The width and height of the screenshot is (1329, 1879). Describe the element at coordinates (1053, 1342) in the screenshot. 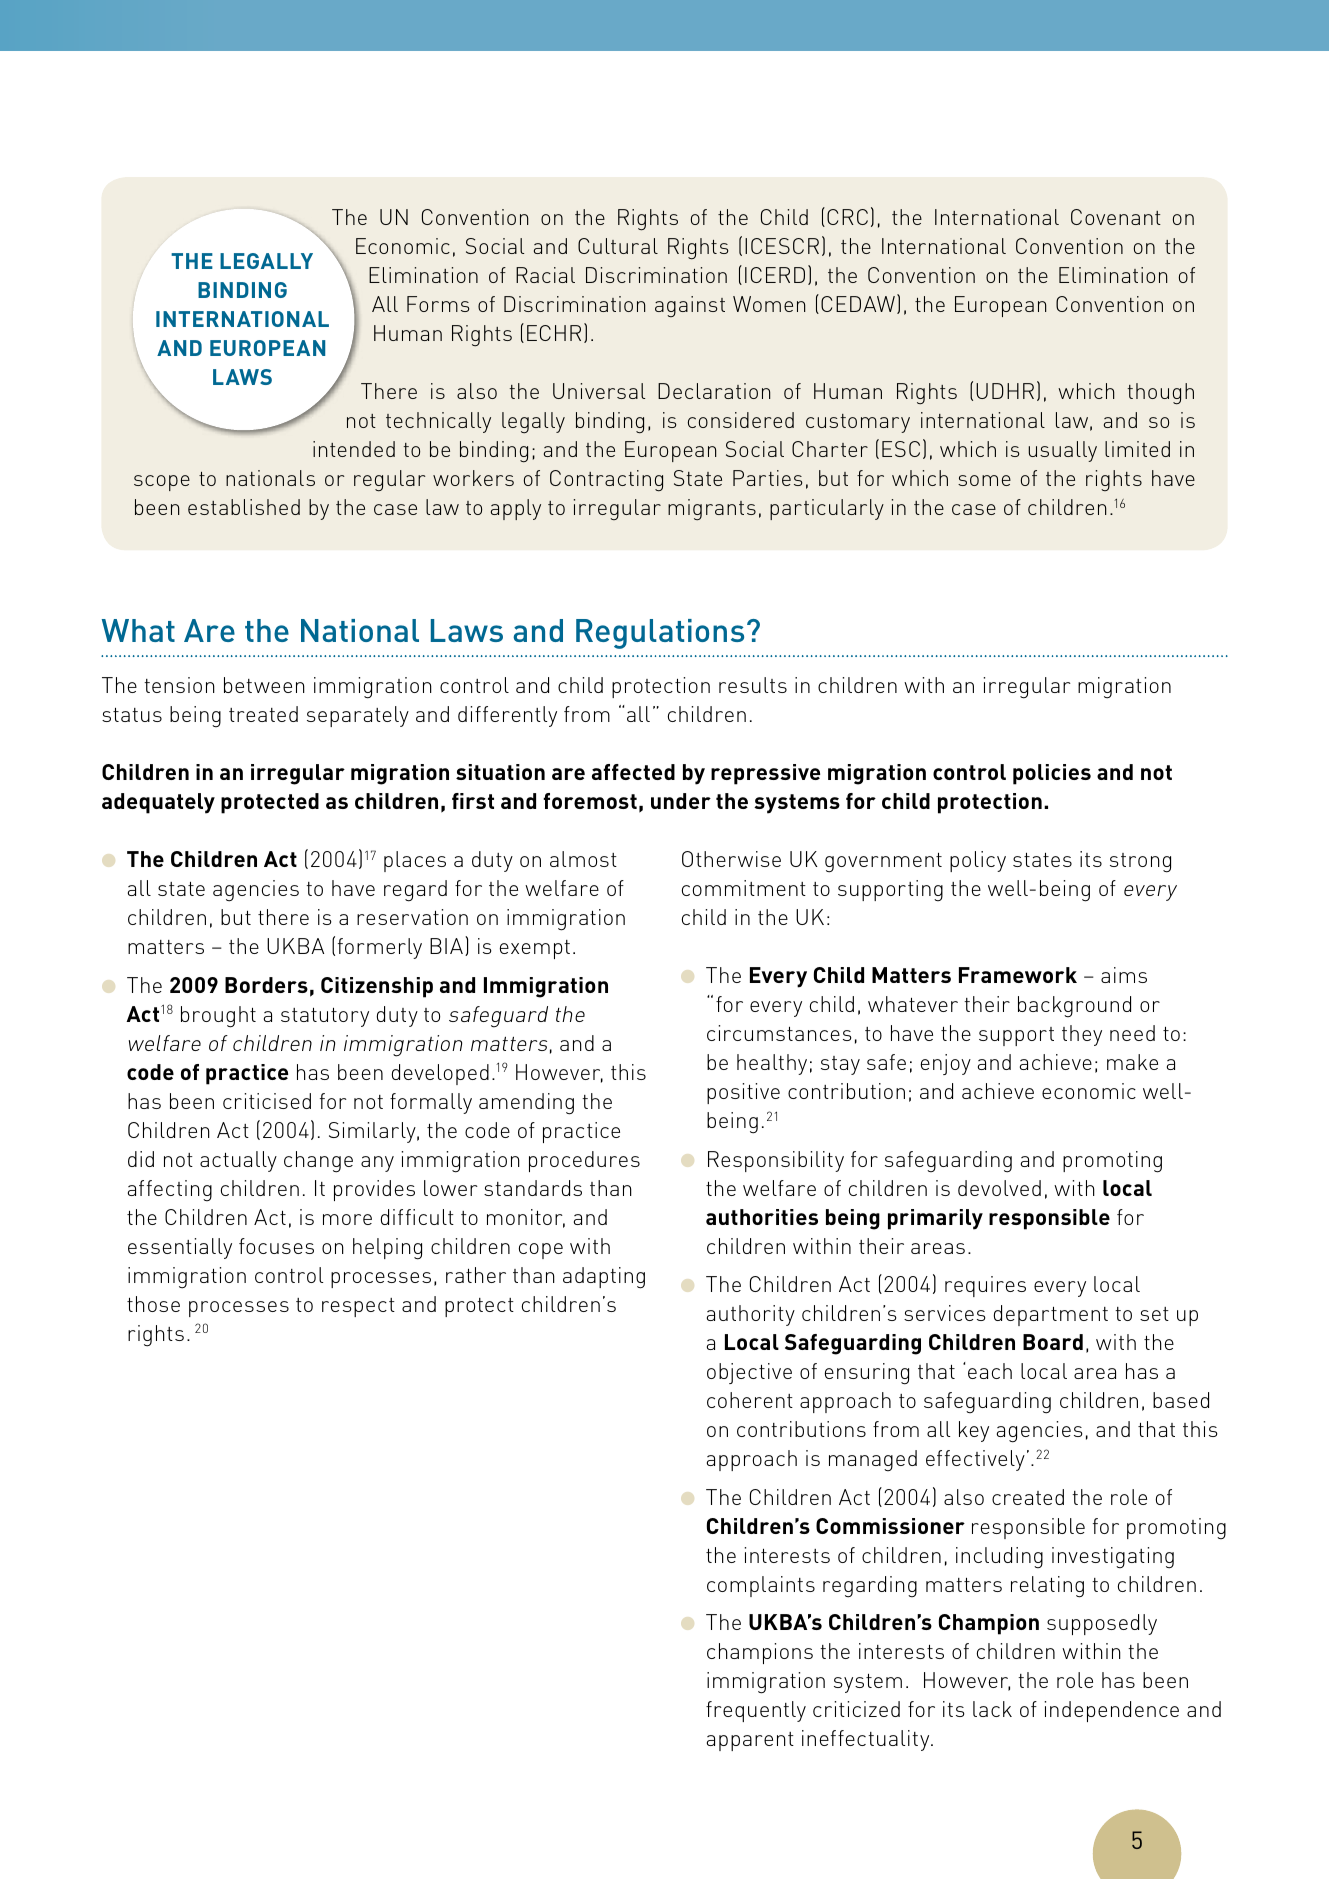

I see `Board` at that location.
